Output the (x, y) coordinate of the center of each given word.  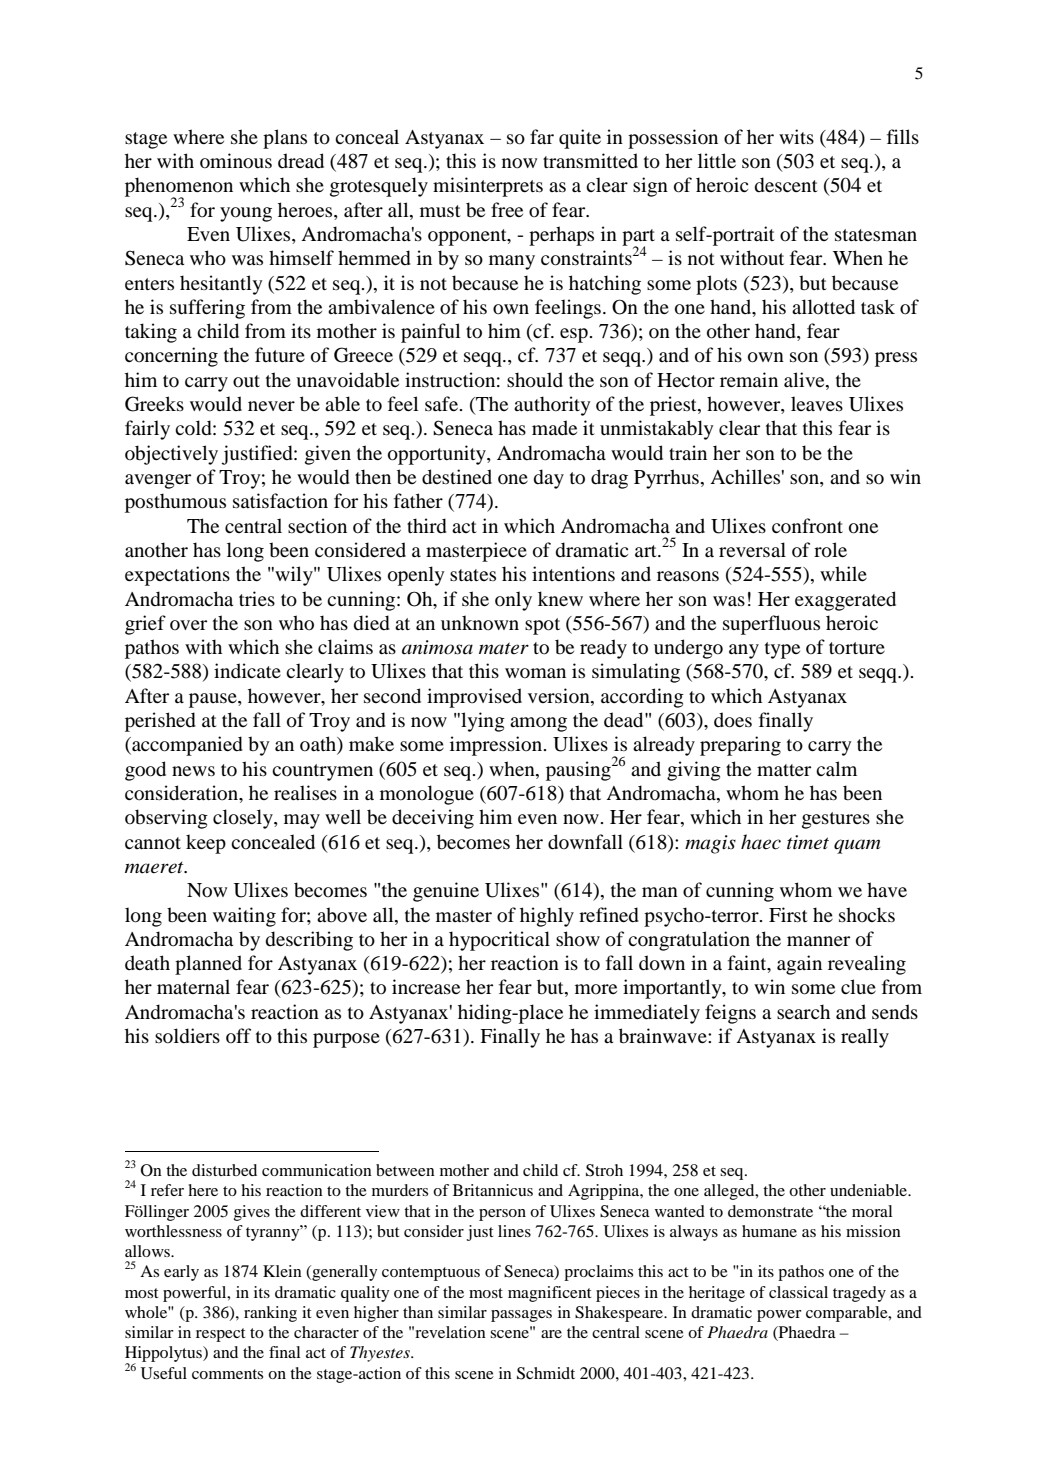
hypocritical (499, 941)
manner (818, 941)
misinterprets (488, 187)
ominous (236, 161)
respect (220, 1335)
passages (521, 1316)
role (830, 550)
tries (257, 598)
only (513, 601)
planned (208, 965)
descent (786, 185)
